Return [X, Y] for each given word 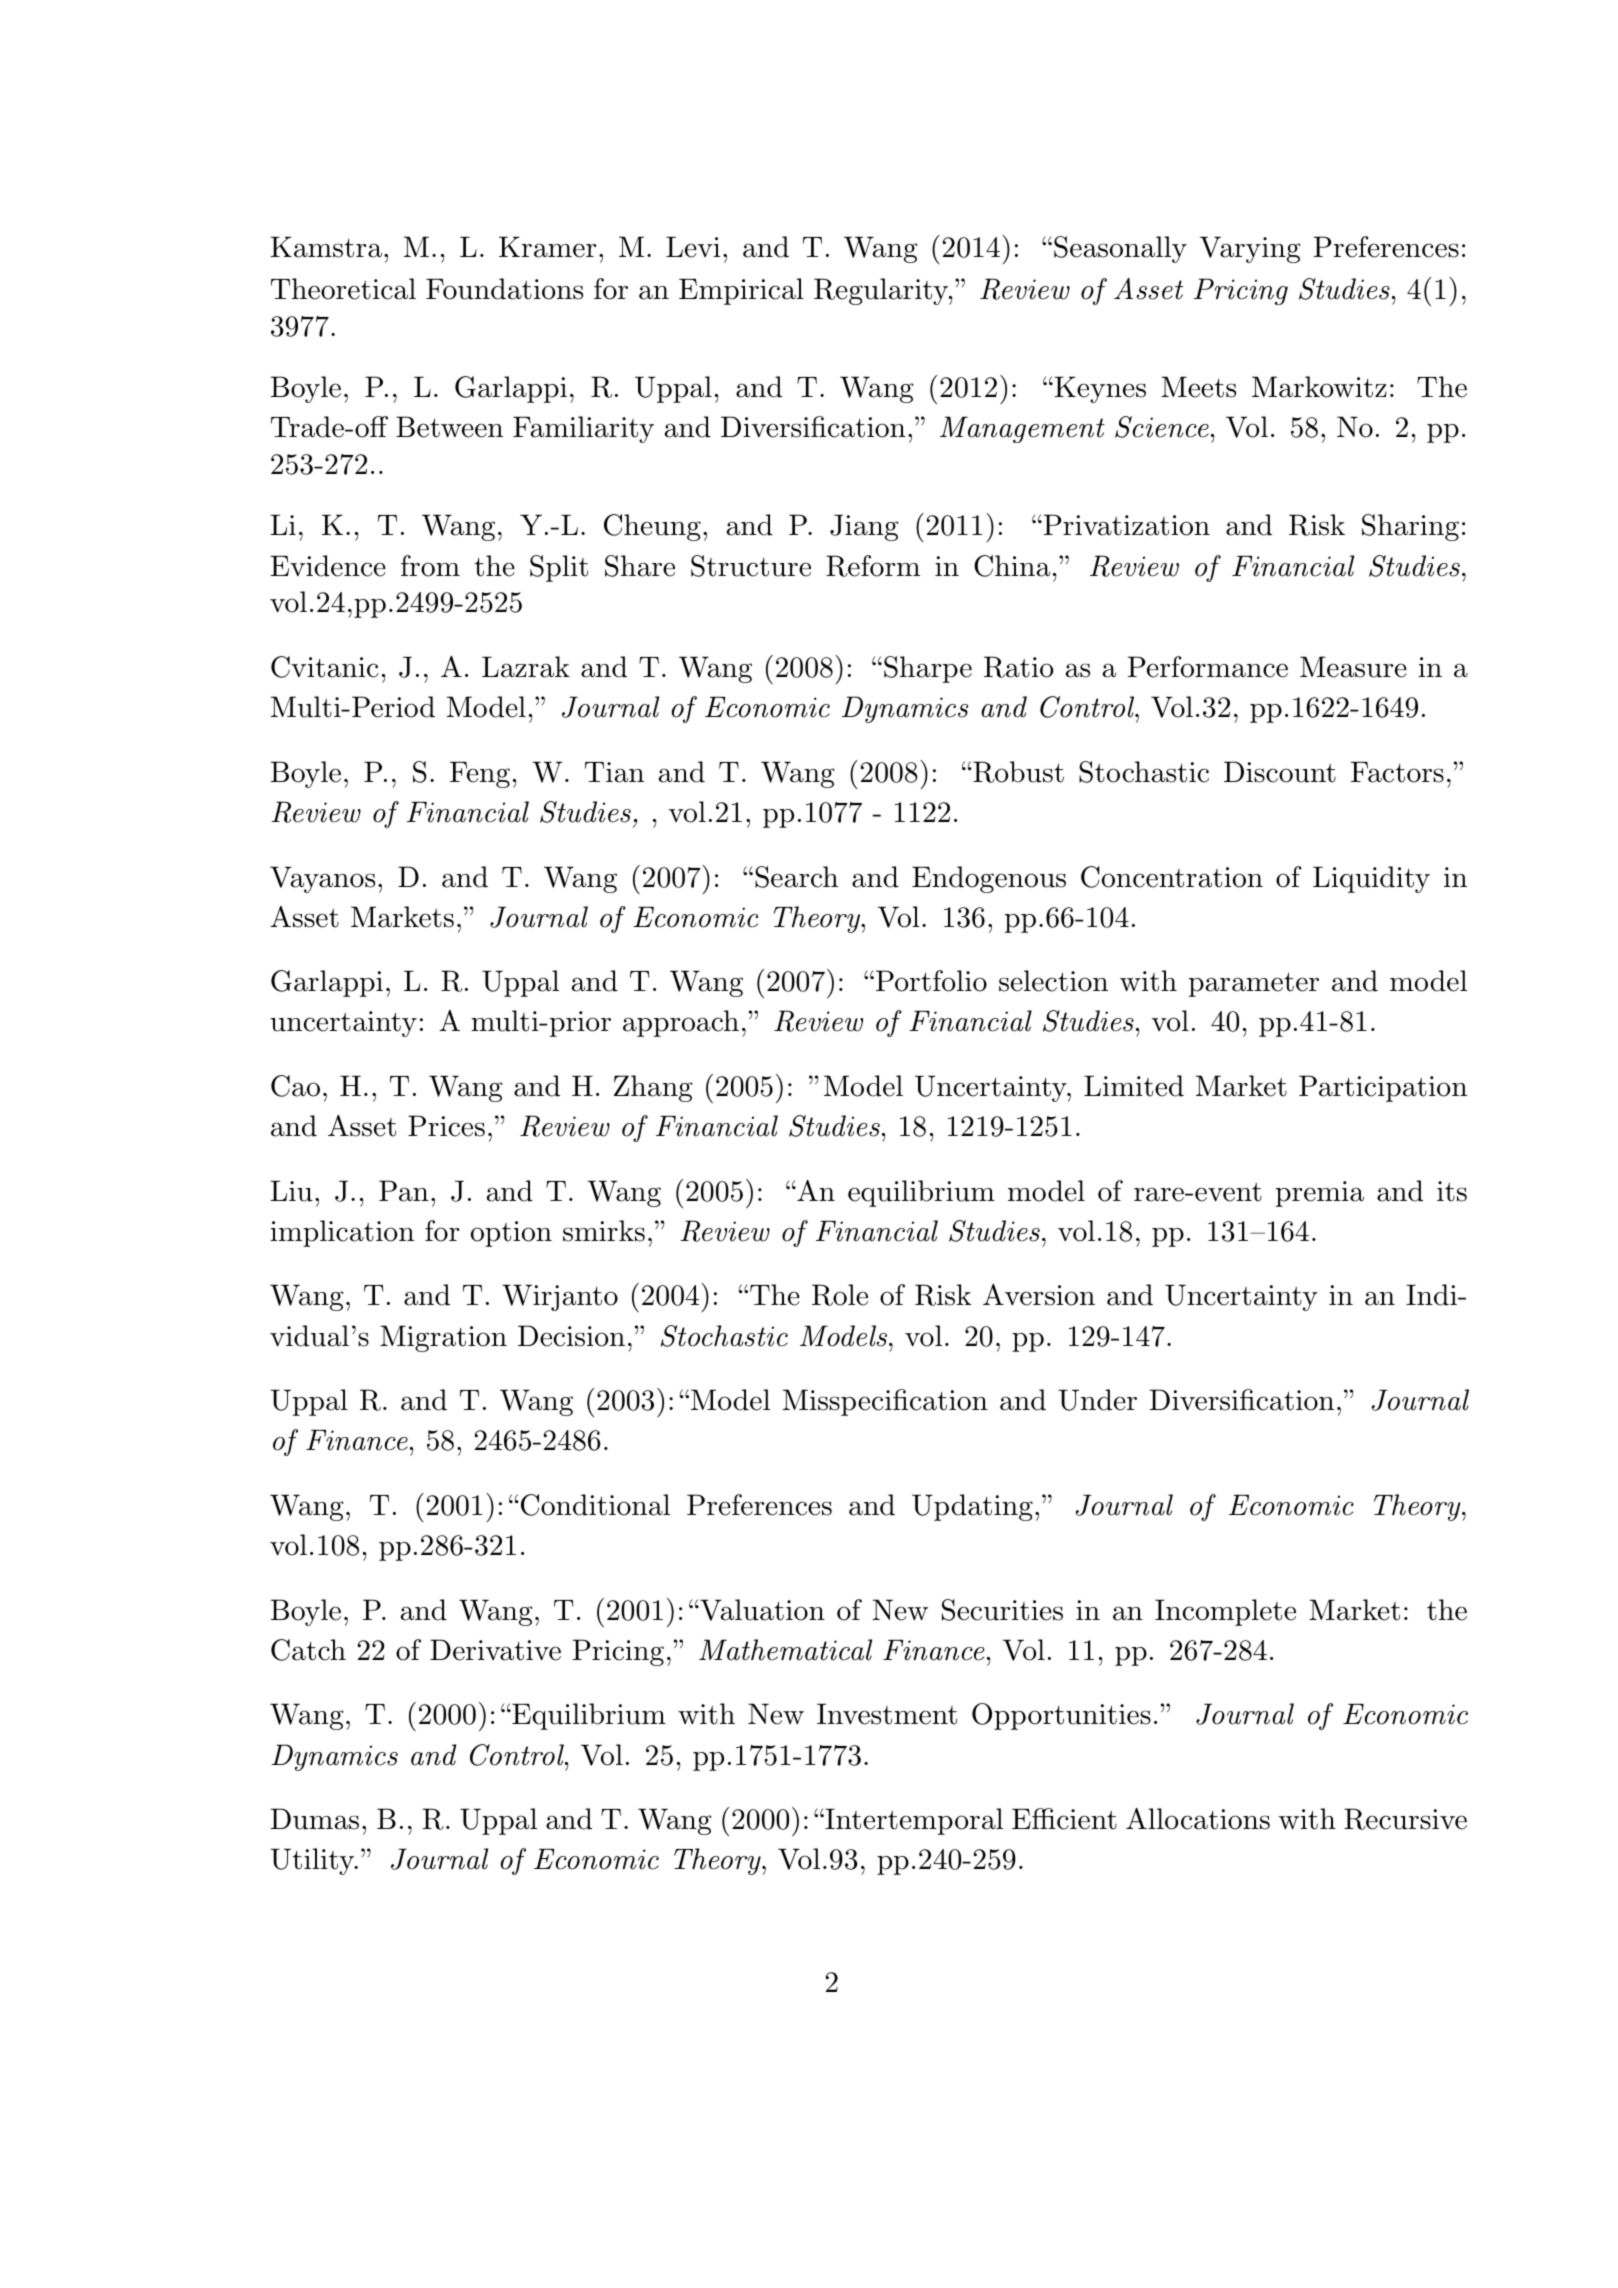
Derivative [495, 1650]
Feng [480, 775]
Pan [404, 1191]
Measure [1353, 667]
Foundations [504, 289]
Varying [1250, 249]
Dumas [314, 1819]
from [430, 566]
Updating [972, 1507]
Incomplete [1225, 1612]
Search [796, 877]
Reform [873, 566]
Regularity [882, 291]
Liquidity [1371, 879]
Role [840, 1295]
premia [1320, 1194]
